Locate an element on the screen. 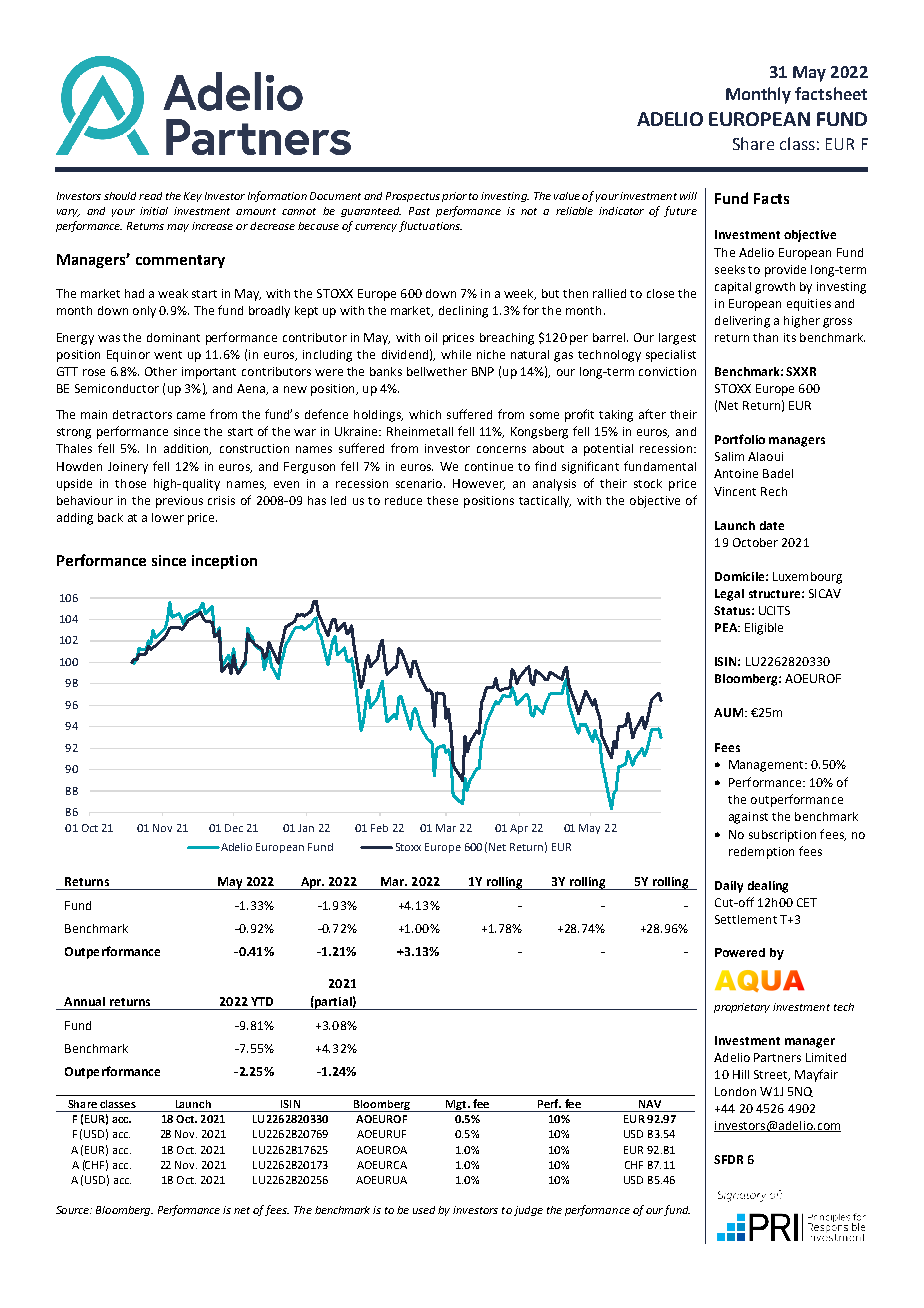 This screenshot has width=924, height=1308. Source is located at coordinates (74, 1210).
